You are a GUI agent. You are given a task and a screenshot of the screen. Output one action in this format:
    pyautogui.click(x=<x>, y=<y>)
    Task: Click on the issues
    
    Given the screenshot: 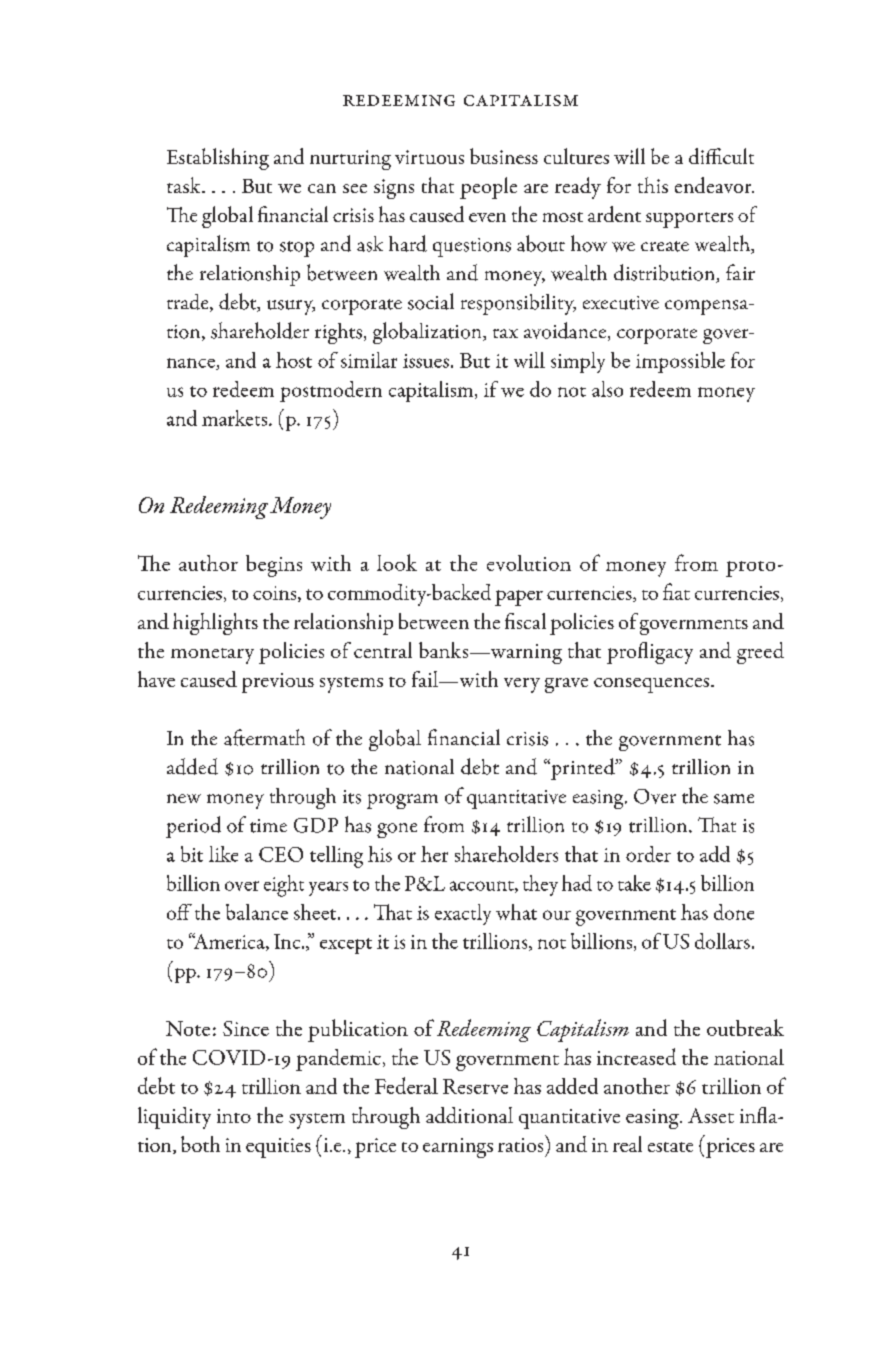 What is the action you would take?
    pyautogui.click(x=426, y=361)
